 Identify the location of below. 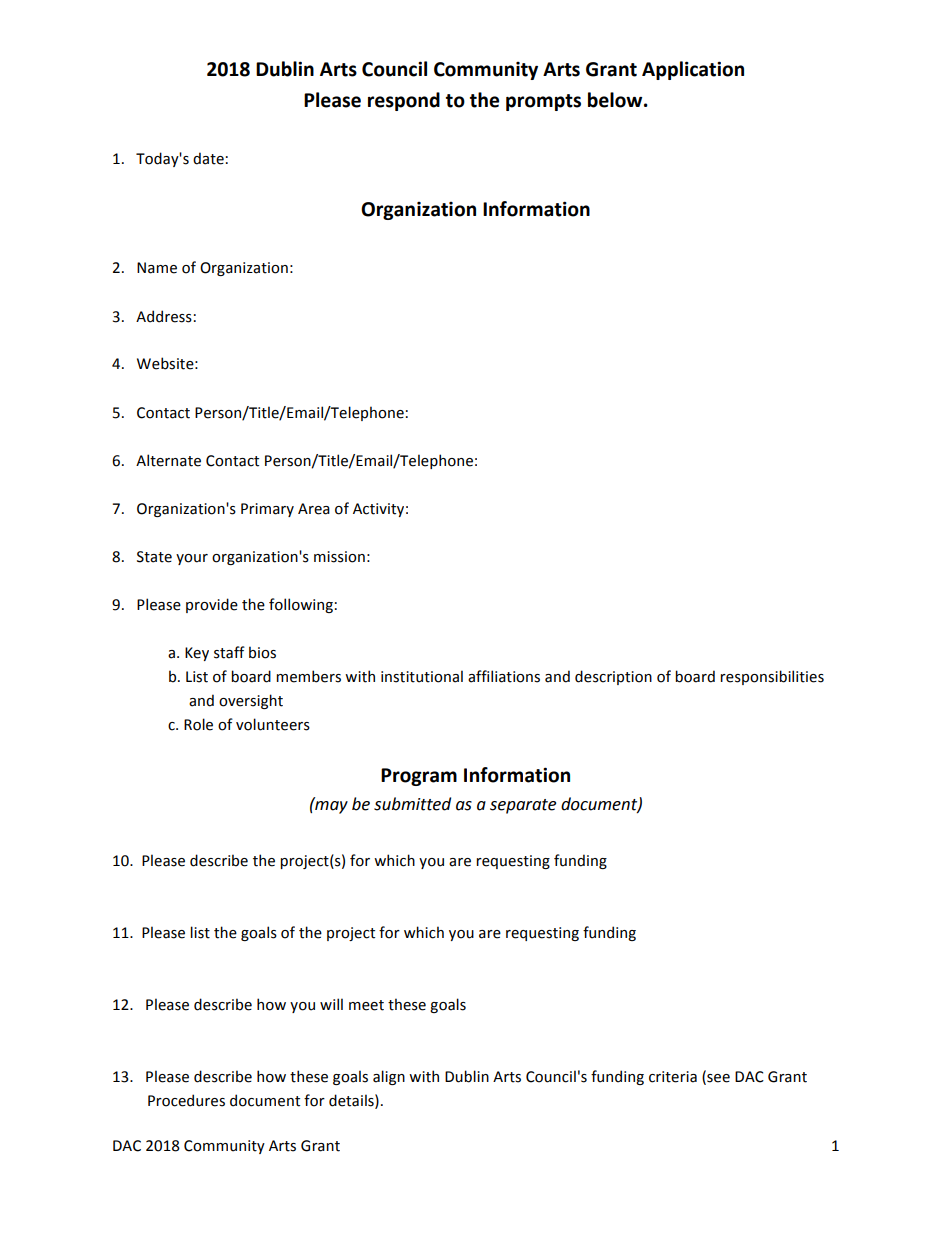
(616, 100).
